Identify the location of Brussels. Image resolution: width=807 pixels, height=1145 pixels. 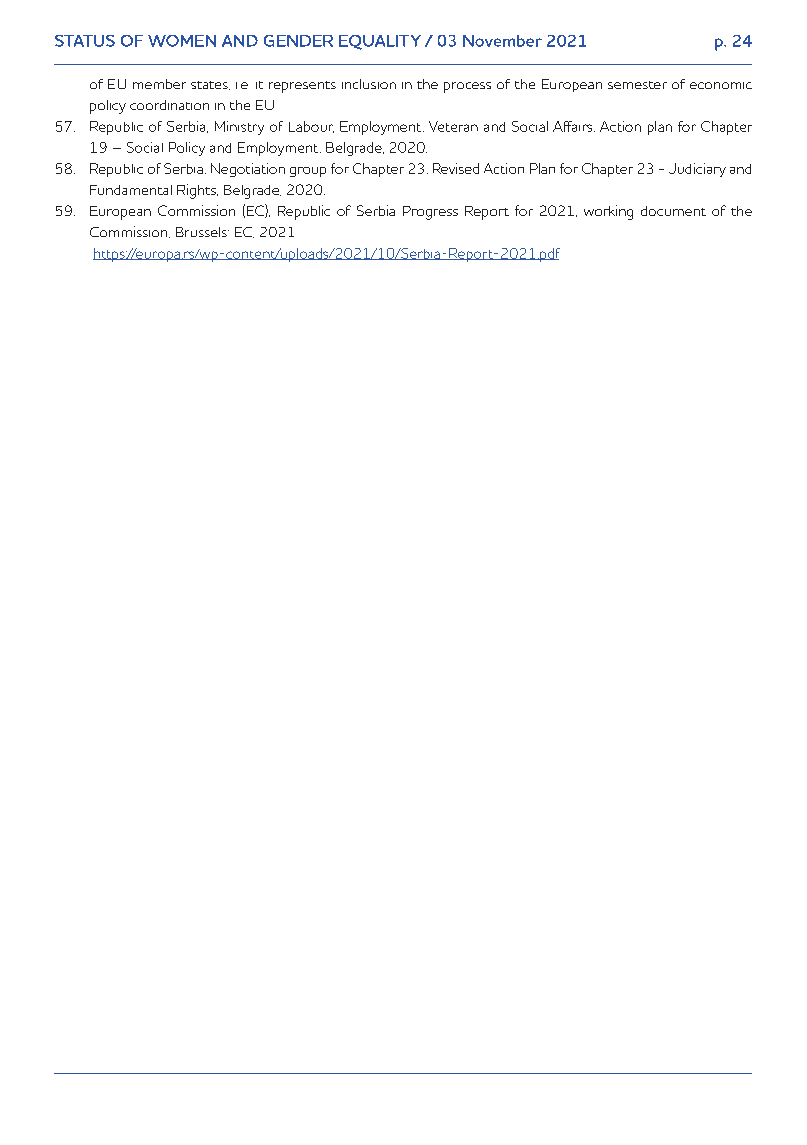
(202, 232).
